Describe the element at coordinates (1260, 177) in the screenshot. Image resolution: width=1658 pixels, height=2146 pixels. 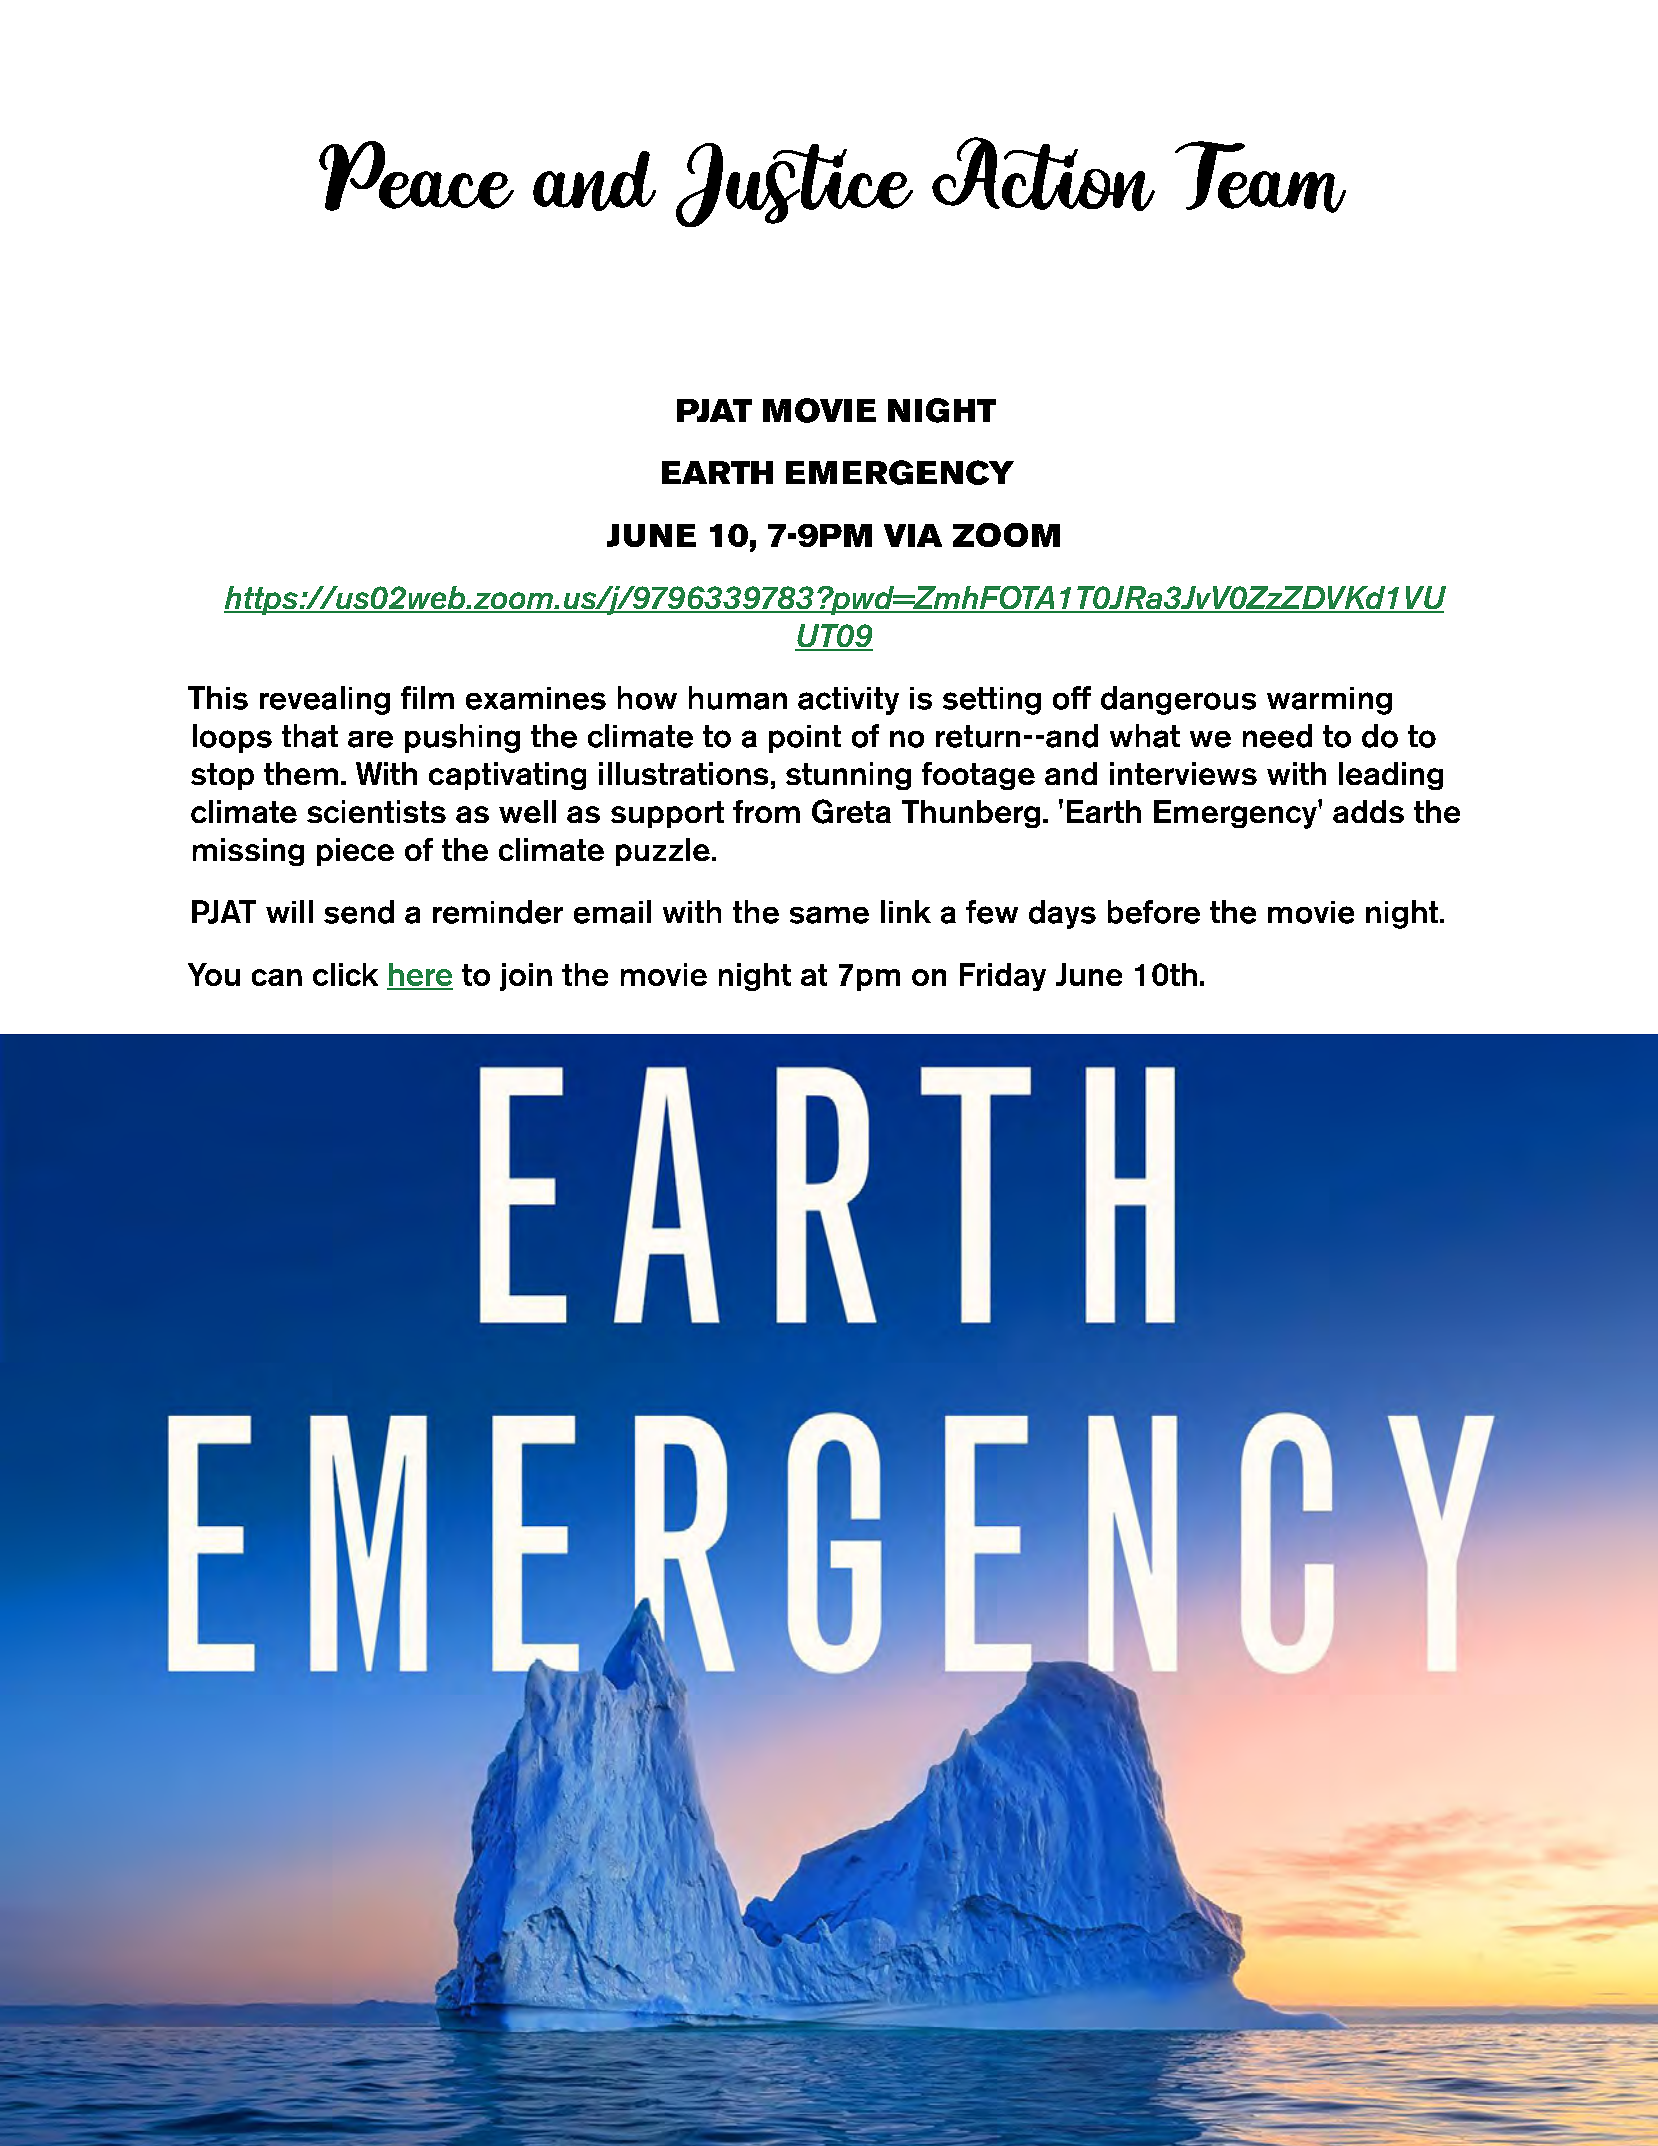
I see `Team` at that location.
